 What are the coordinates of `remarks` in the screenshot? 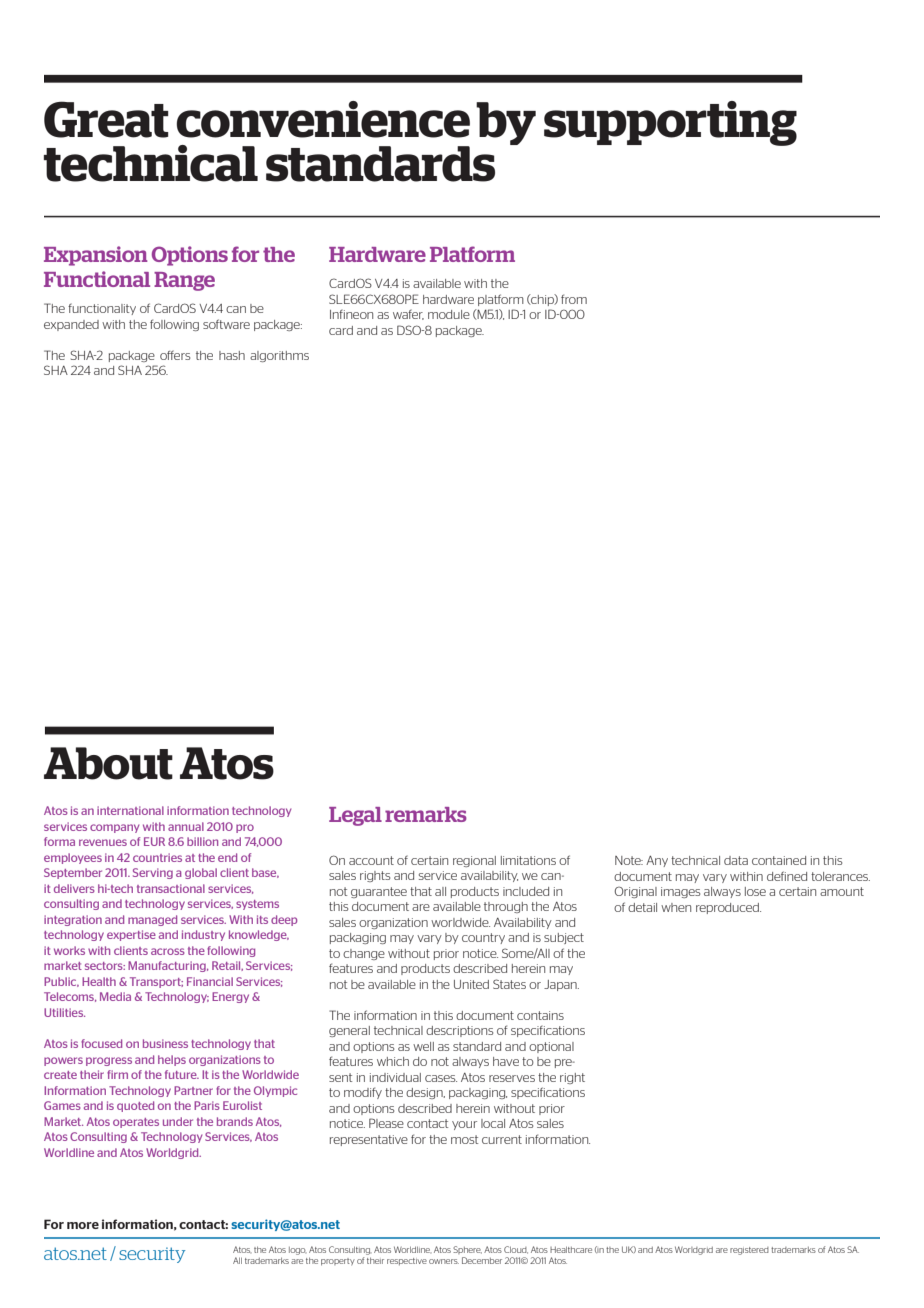 It's located at (426, 814).
